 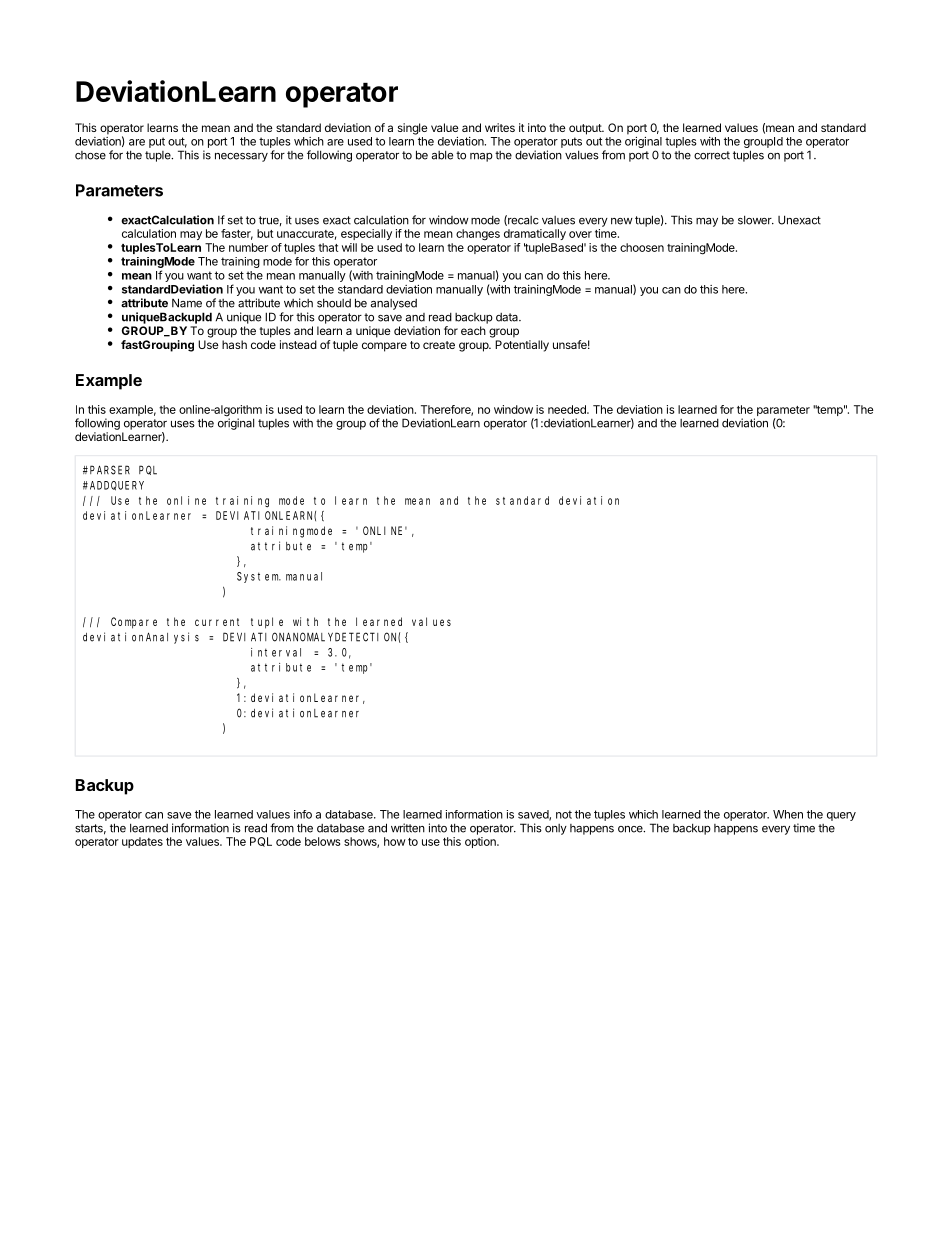 What do you see at coordinates (439, 345) in the document?
I see `create` at bounding box center [439, 345].
